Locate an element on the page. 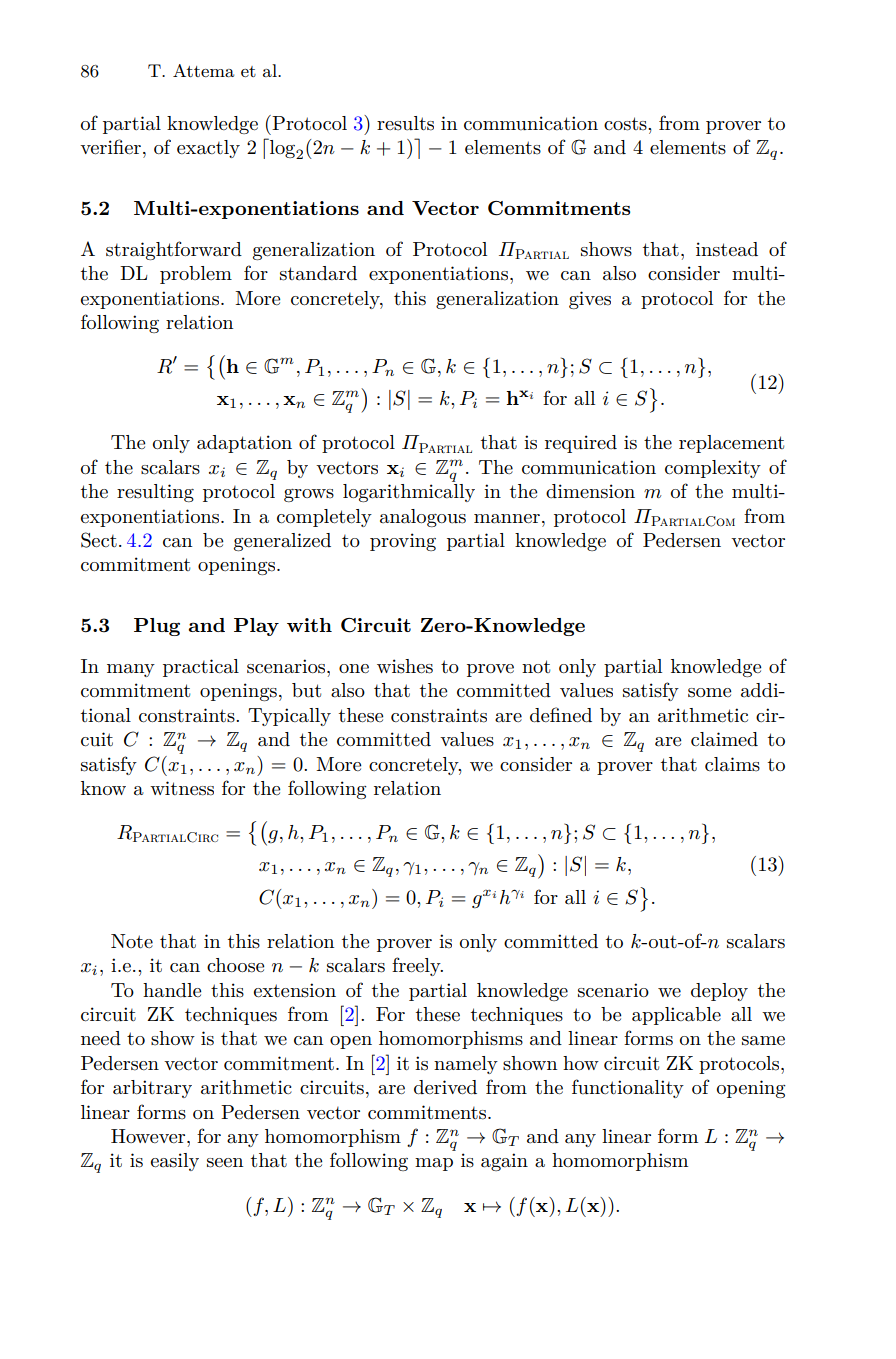  proving is located at coordinates (403, 542).
